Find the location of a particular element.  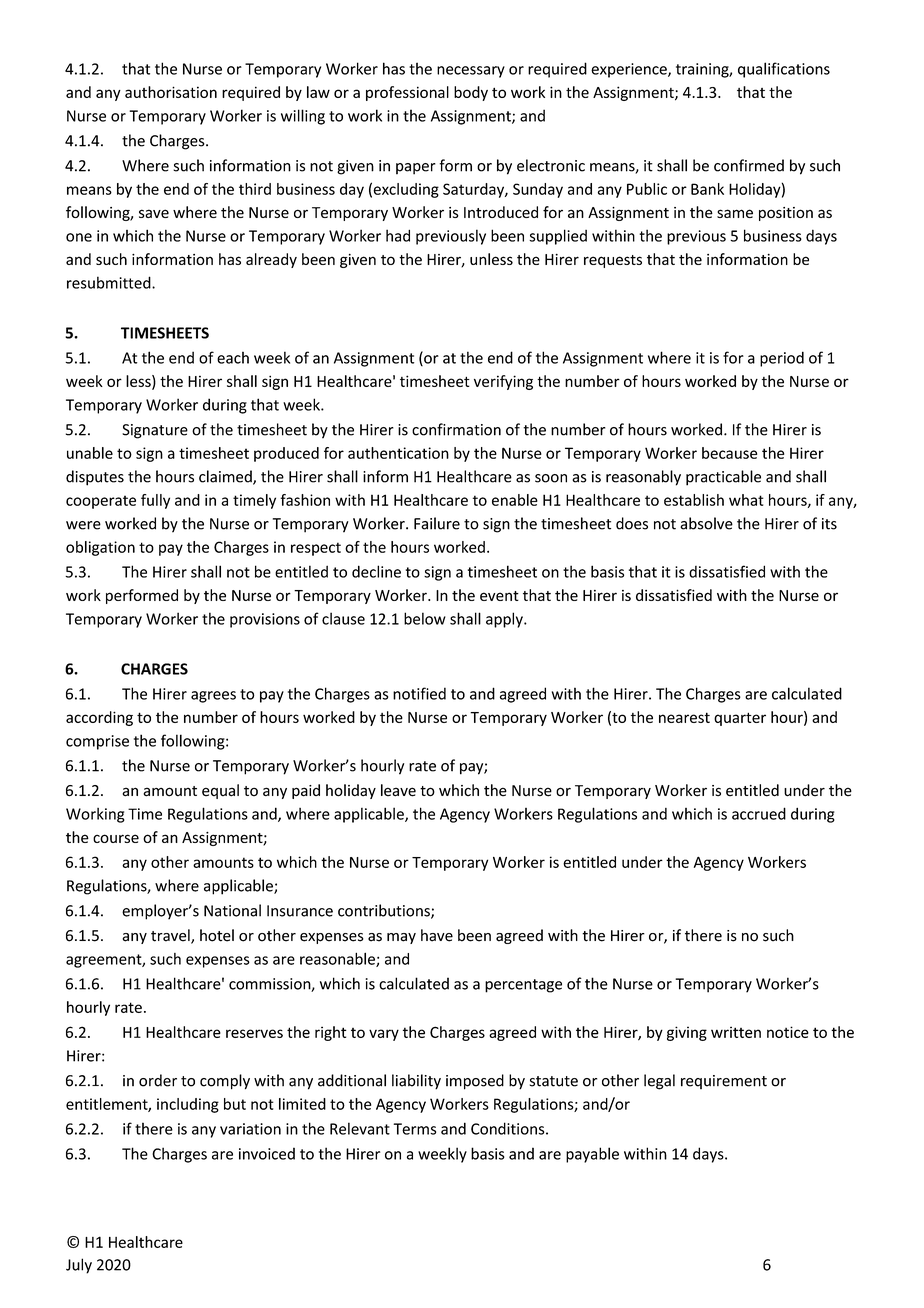

obligation is located at coordinates (100, 548).
